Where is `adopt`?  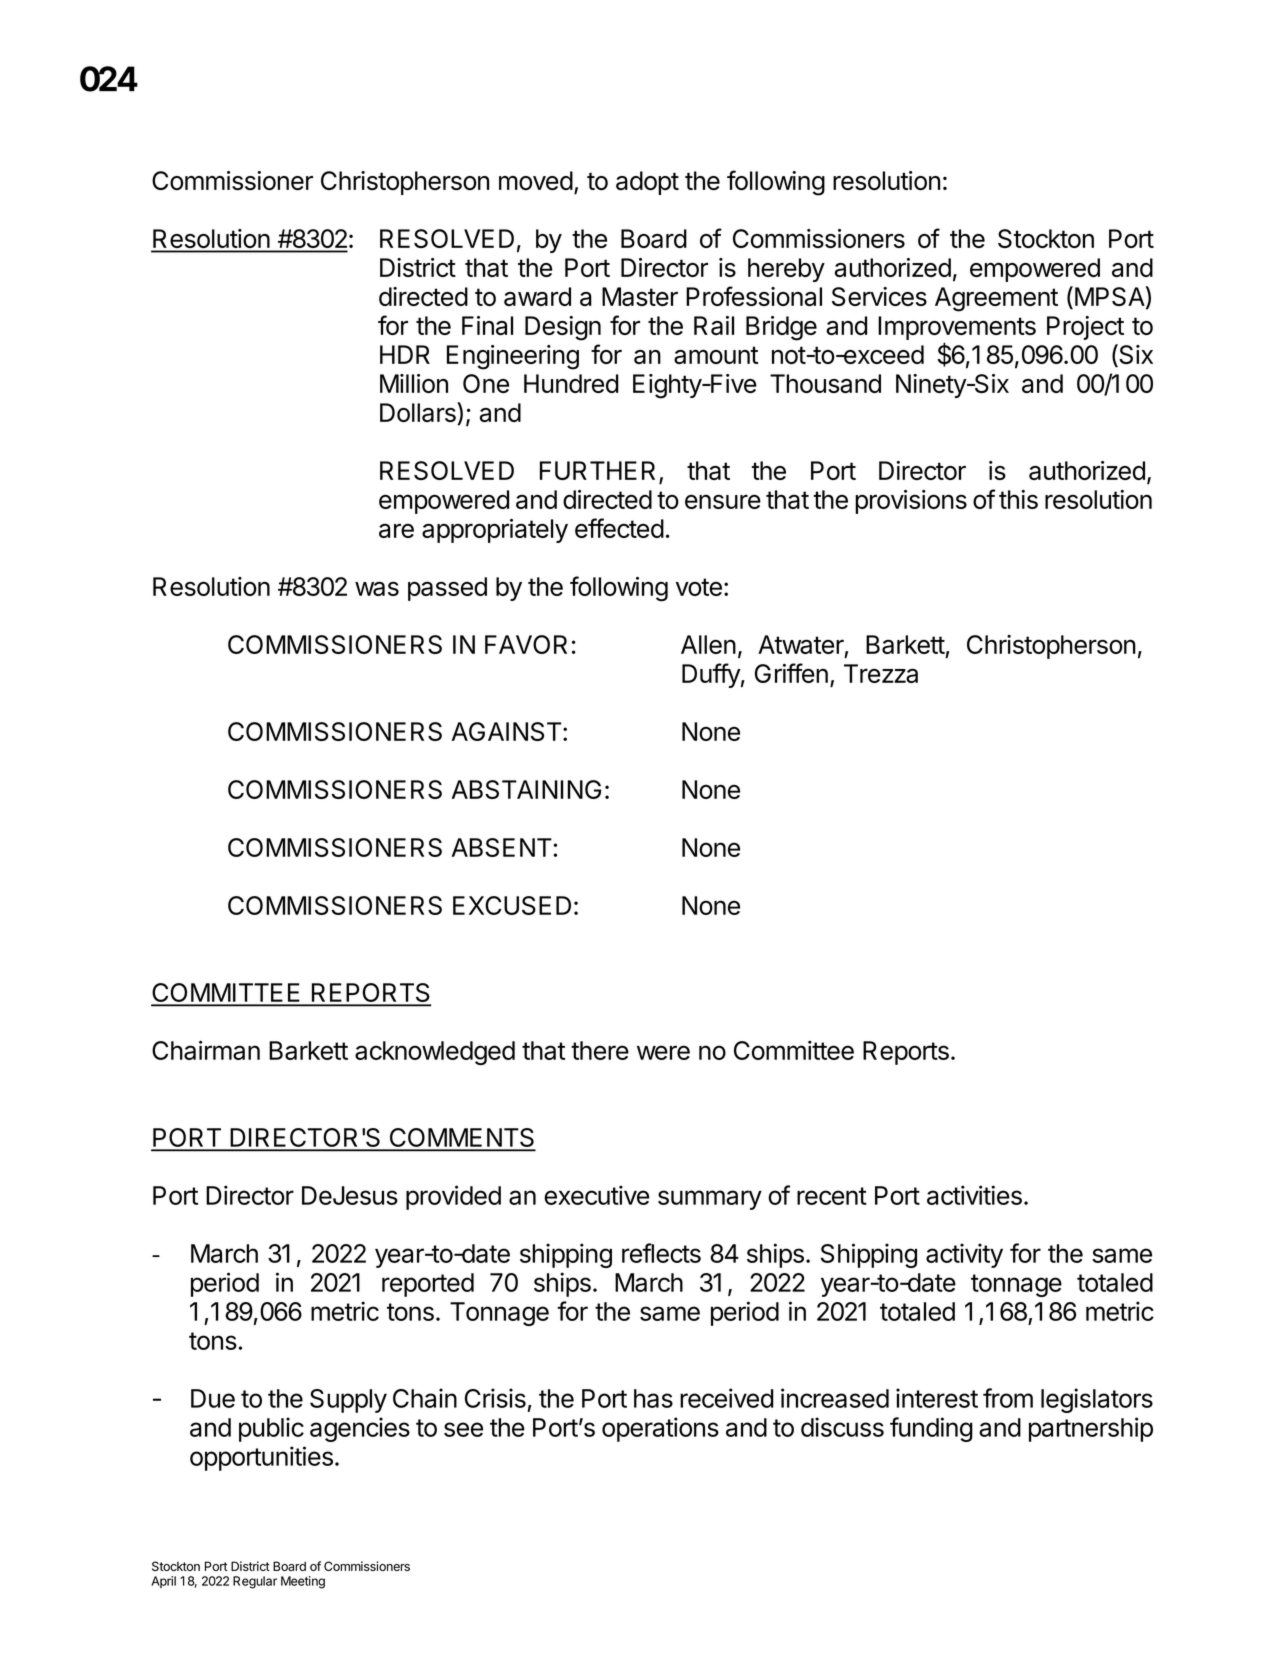
adopt is located at coordinates (647, 183).
